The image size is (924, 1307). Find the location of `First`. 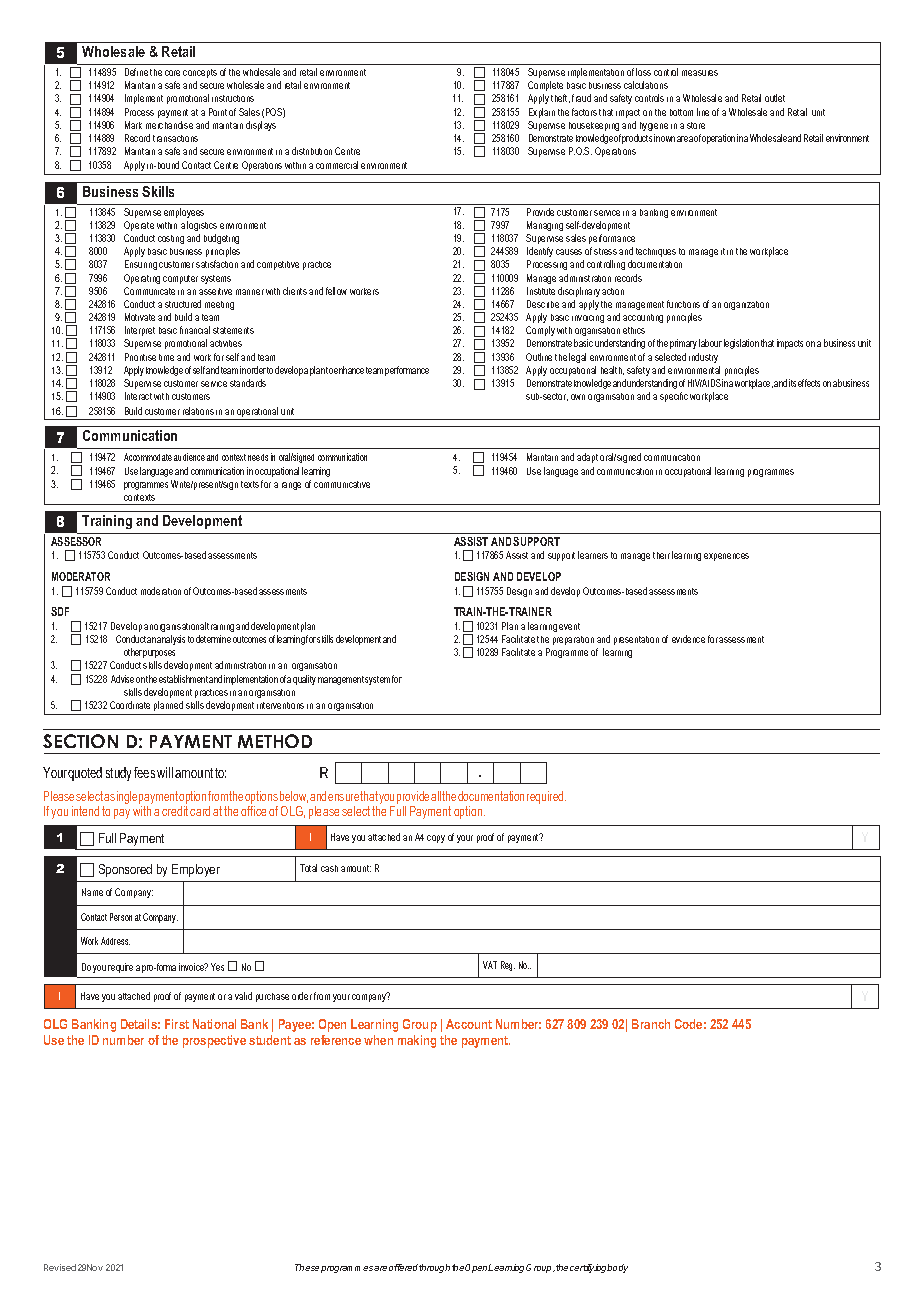

First is located at coordinates (177, 1024).
